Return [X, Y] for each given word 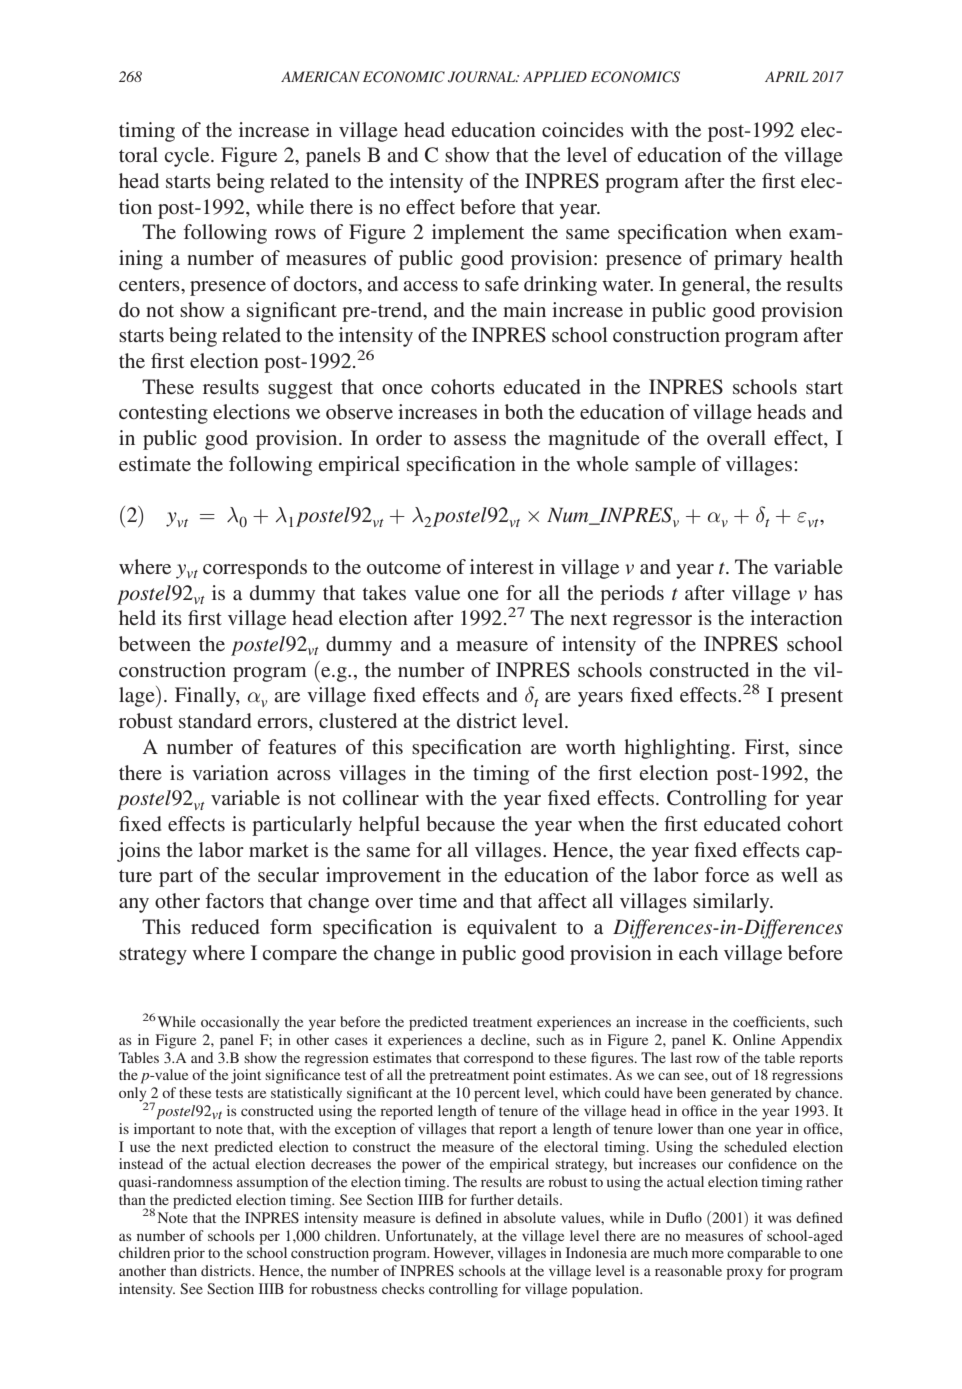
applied [555, 76]
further [492, 1199]
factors [234, 900]
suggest [300, 390]
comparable [764, 1254]
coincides [583, 129]
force [727, 874]
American [320, 77]
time [438, 900]
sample [665, 466]
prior [189, 1254]
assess [480, 440]
